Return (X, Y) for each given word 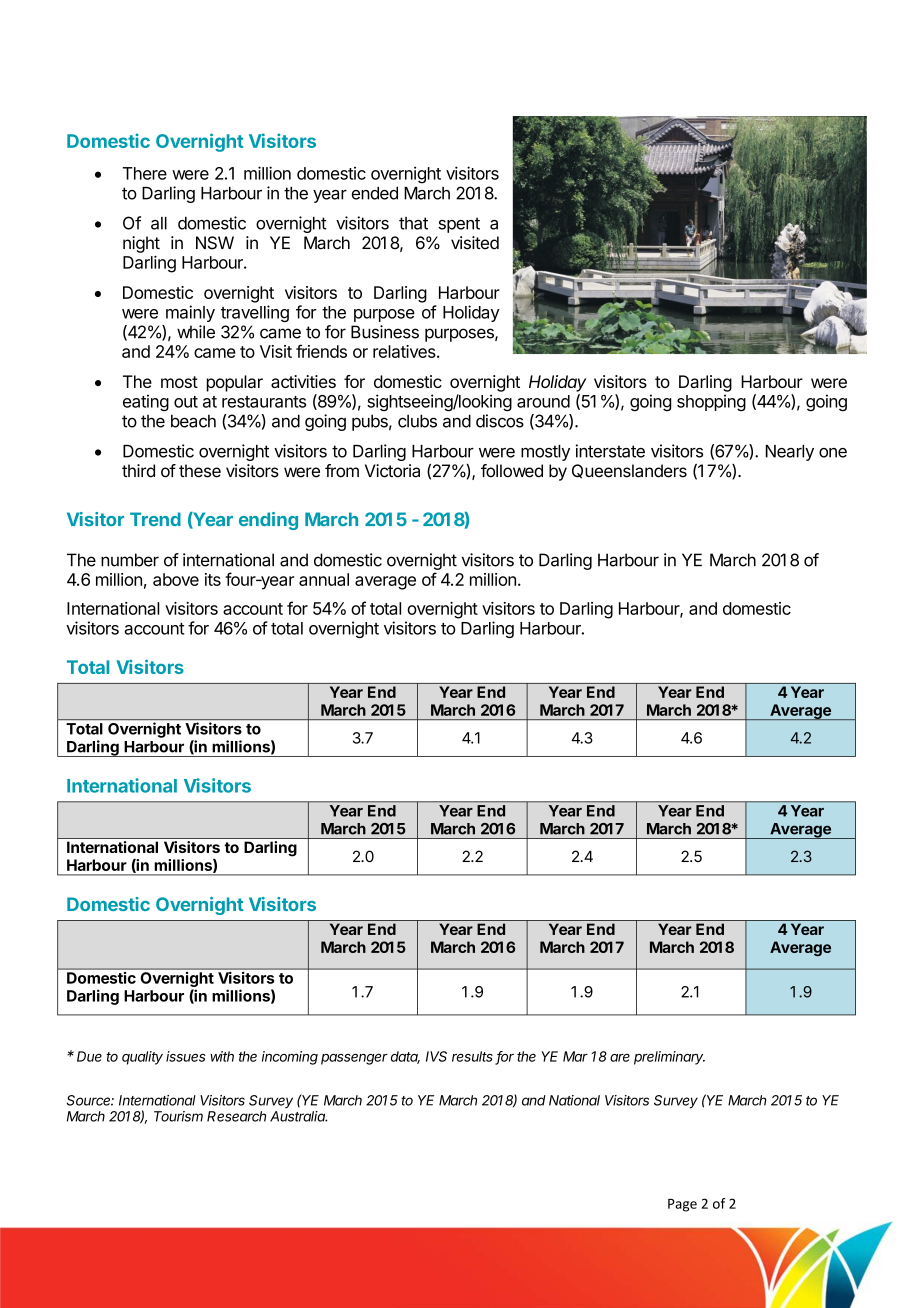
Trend (155, 519)
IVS (436, 1056)
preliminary (669, 1058)
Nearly (790, 453)
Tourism (178, 1116)
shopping (711, 402)
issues (186, 1056)
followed (512, 471)
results (474, 1057)
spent (459, 225)
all (159, 223)
